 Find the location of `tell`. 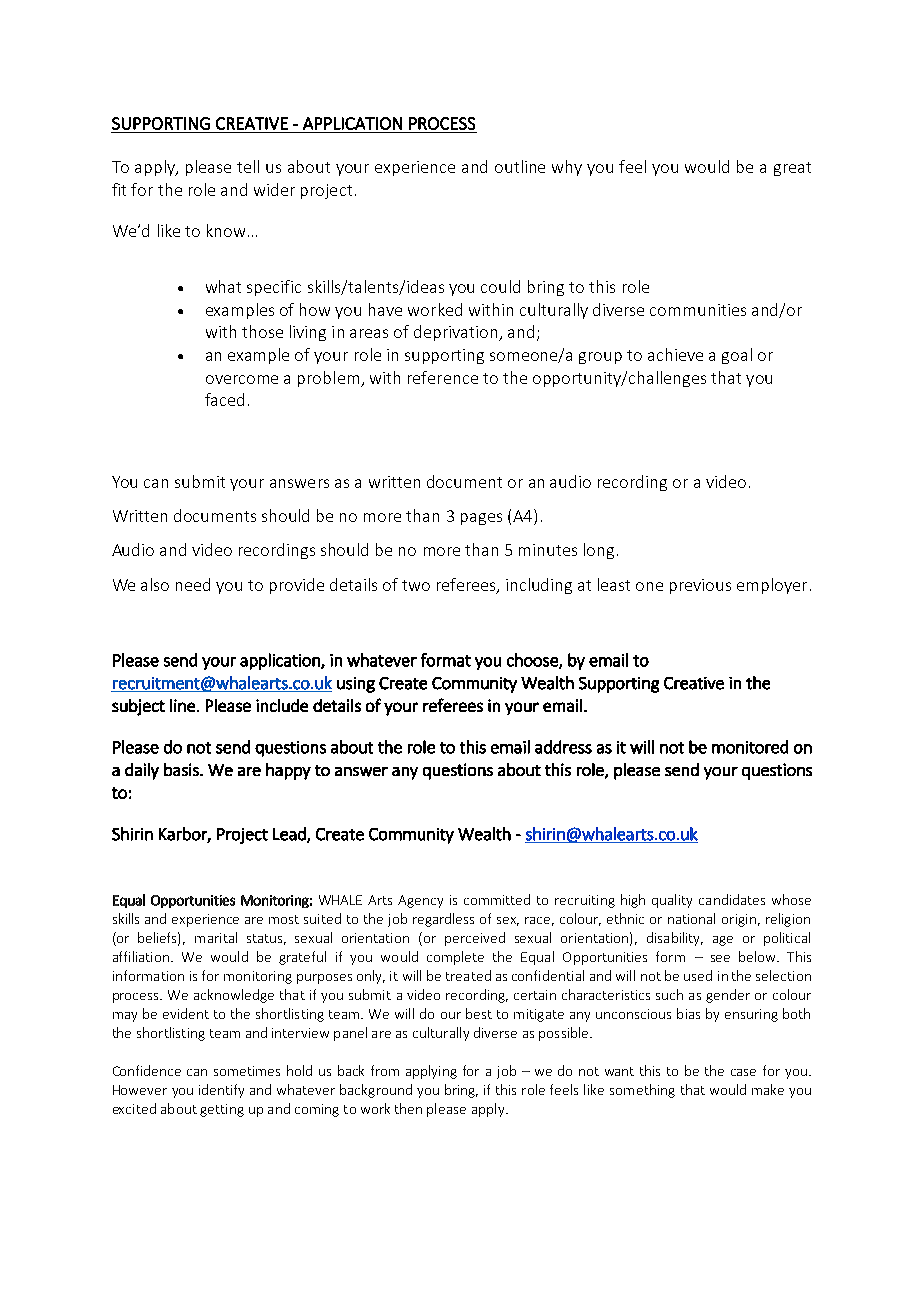

tell is located at coordinates (248, 166).
